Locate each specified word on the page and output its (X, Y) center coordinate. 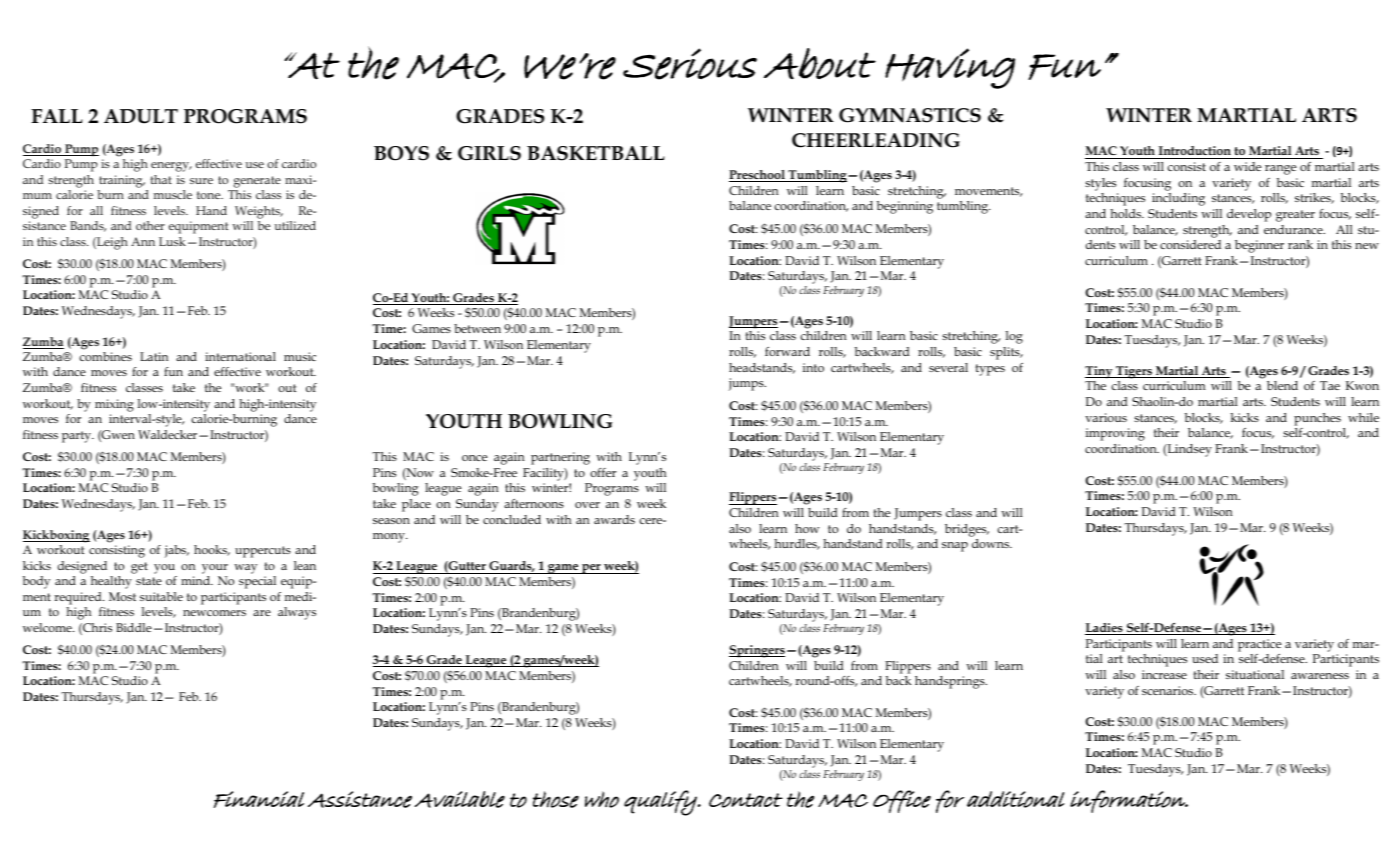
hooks (212, 550)
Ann (143, 241)
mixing (114, 405)
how (807, 528)
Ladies (1105, 629)
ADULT (141, 116)
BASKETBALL (596, 153)
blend (1282, 385)
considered (1190, 244)
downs (991, 543)
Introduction (1195, 150)
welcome (48, 627)
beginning (905, 207)
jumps (747, 384)
